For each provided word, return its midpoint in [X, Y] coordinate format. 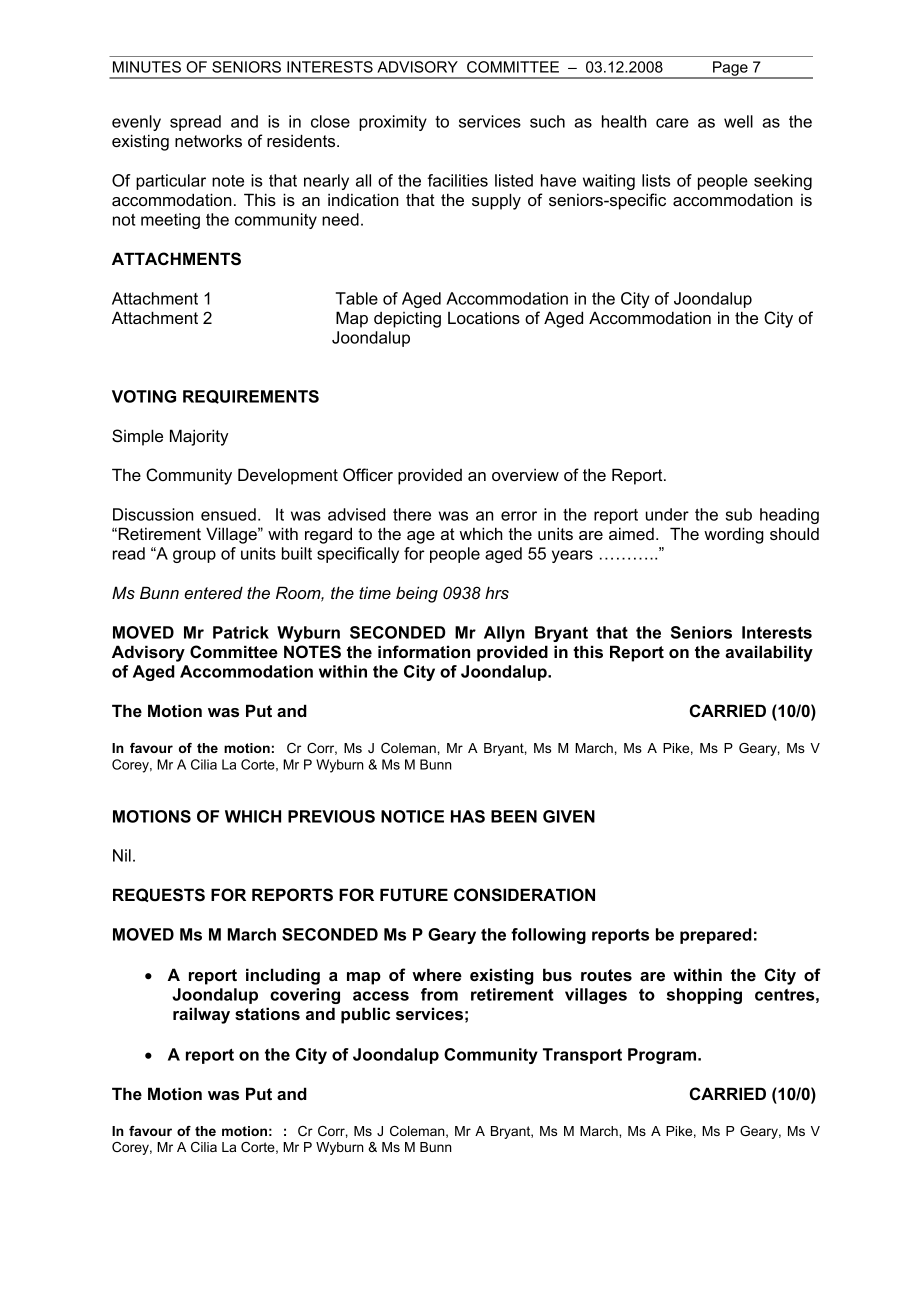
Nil [122, 855]
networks [208, 140]
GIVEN [569, 816]
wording [734, 535]
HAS [468, 816]
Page [730, 69]
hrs [497, 592]
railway [201, 1015]
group [194, 556]
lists [656, 180]
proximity [393, 123]
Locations [484, 317]
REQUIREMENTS [251, 397]
